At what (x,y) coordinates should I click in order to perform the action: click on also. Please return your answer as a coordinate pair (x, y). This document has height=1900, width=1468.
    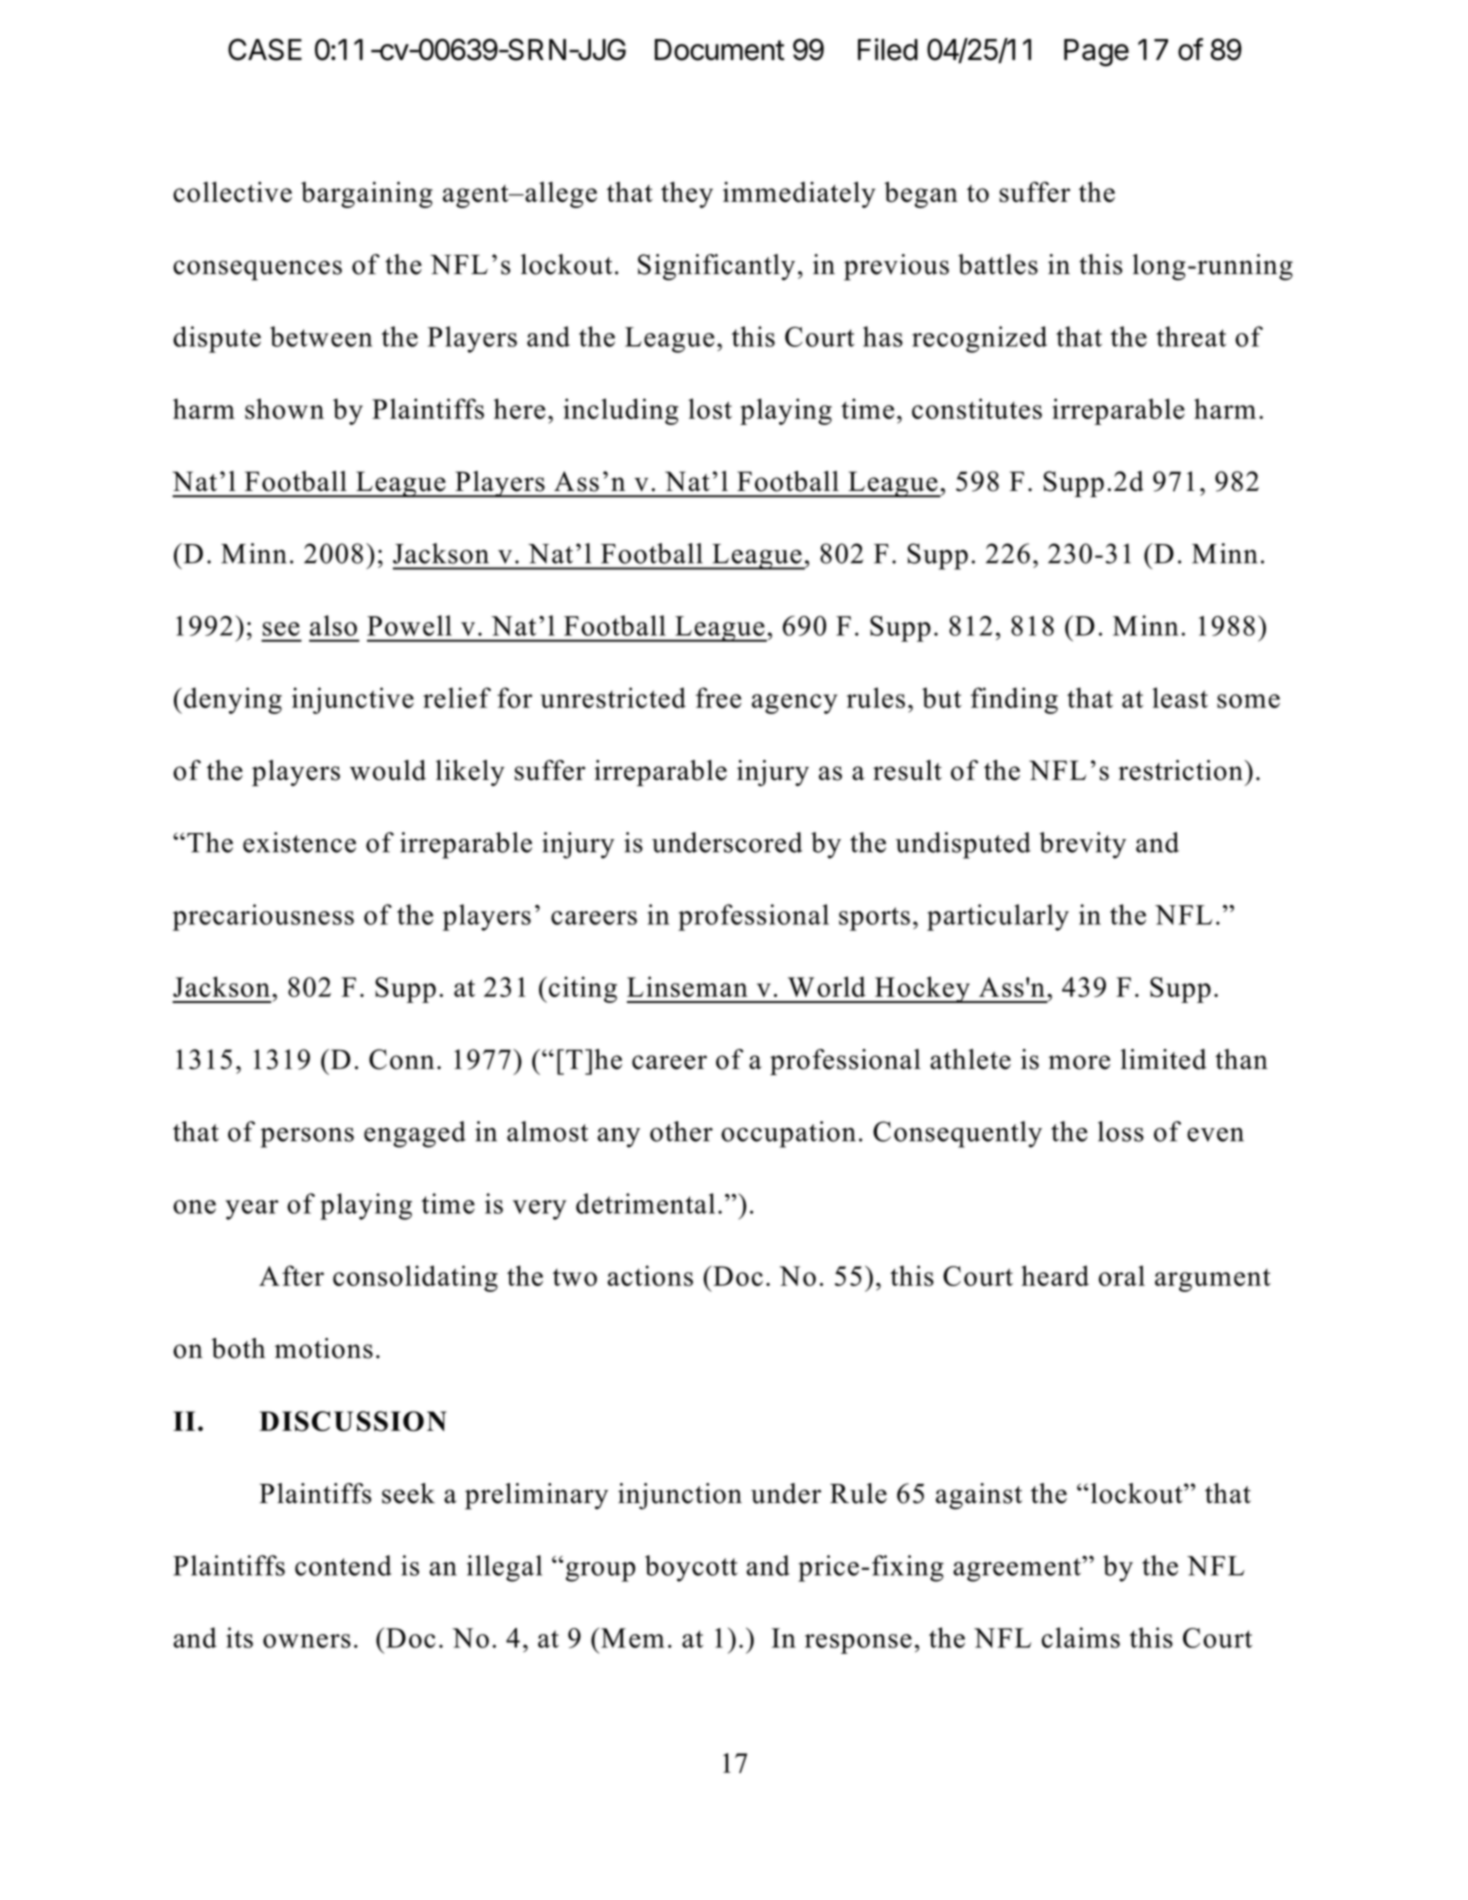
    Looking at the image, I should click on (333, 625).
